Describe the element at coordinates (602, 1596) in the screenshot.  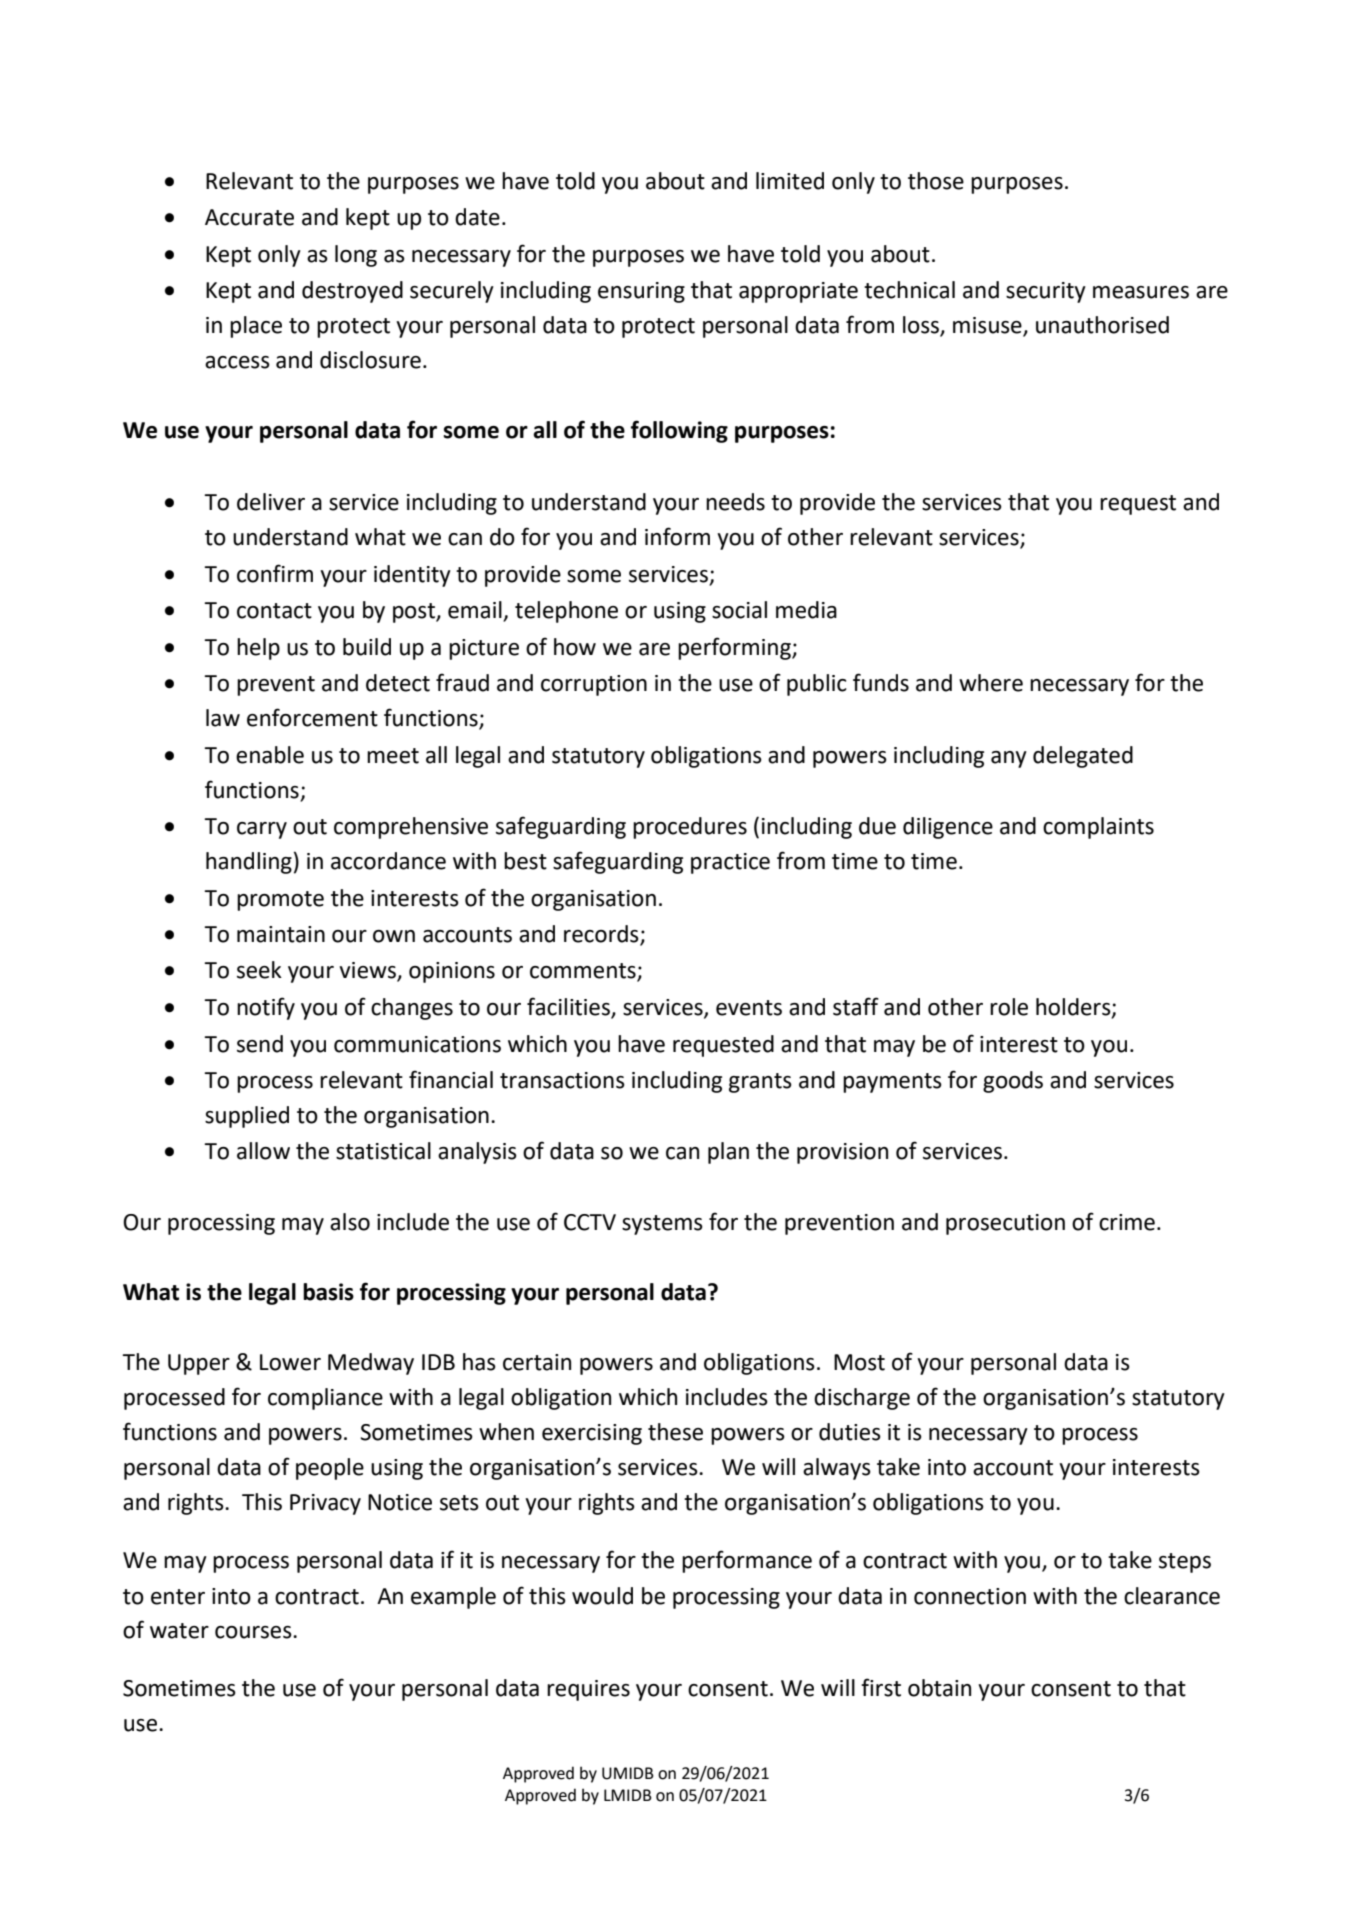
I see `would` at that location.
